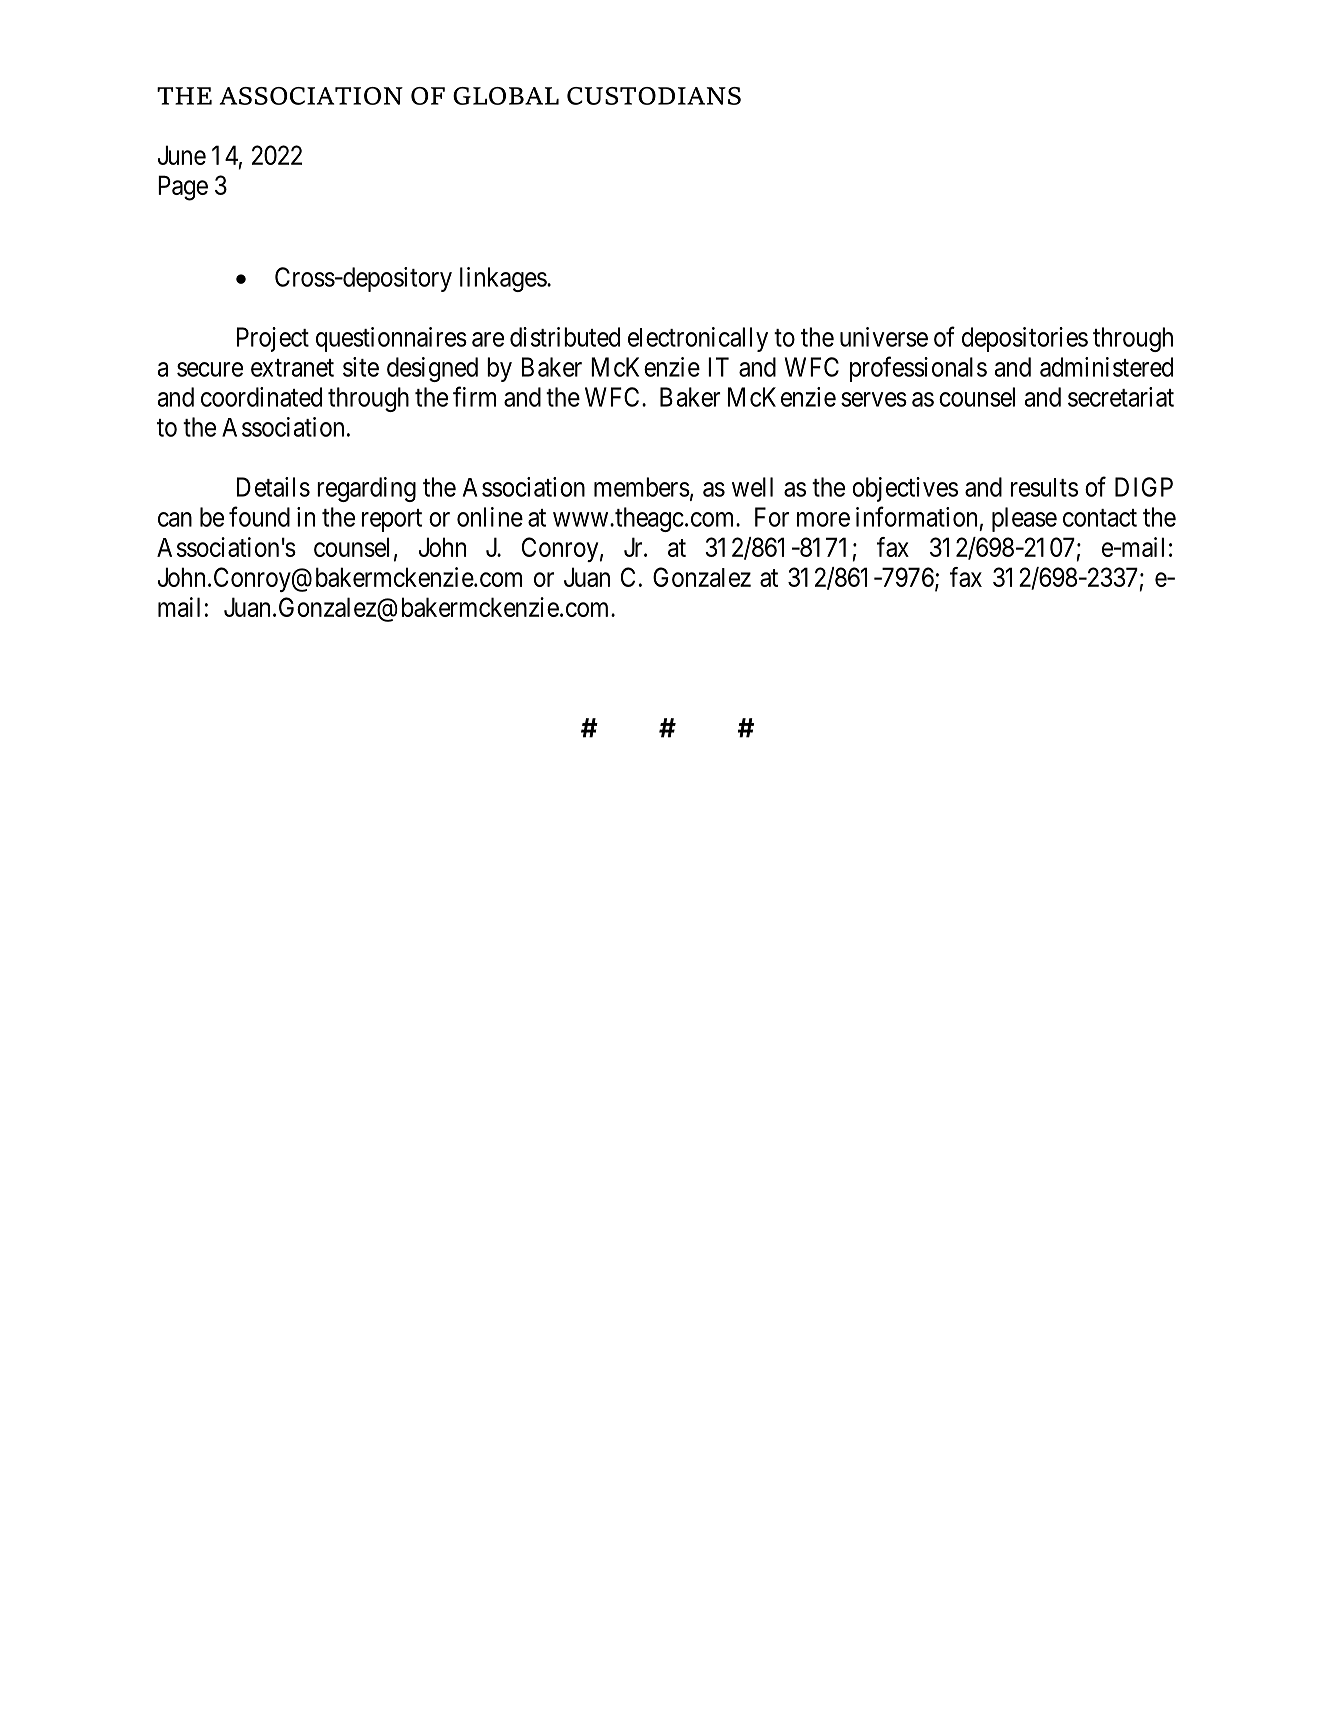 The image size is (1331, 1722). I want to click on electronically, so click(698, 339).
